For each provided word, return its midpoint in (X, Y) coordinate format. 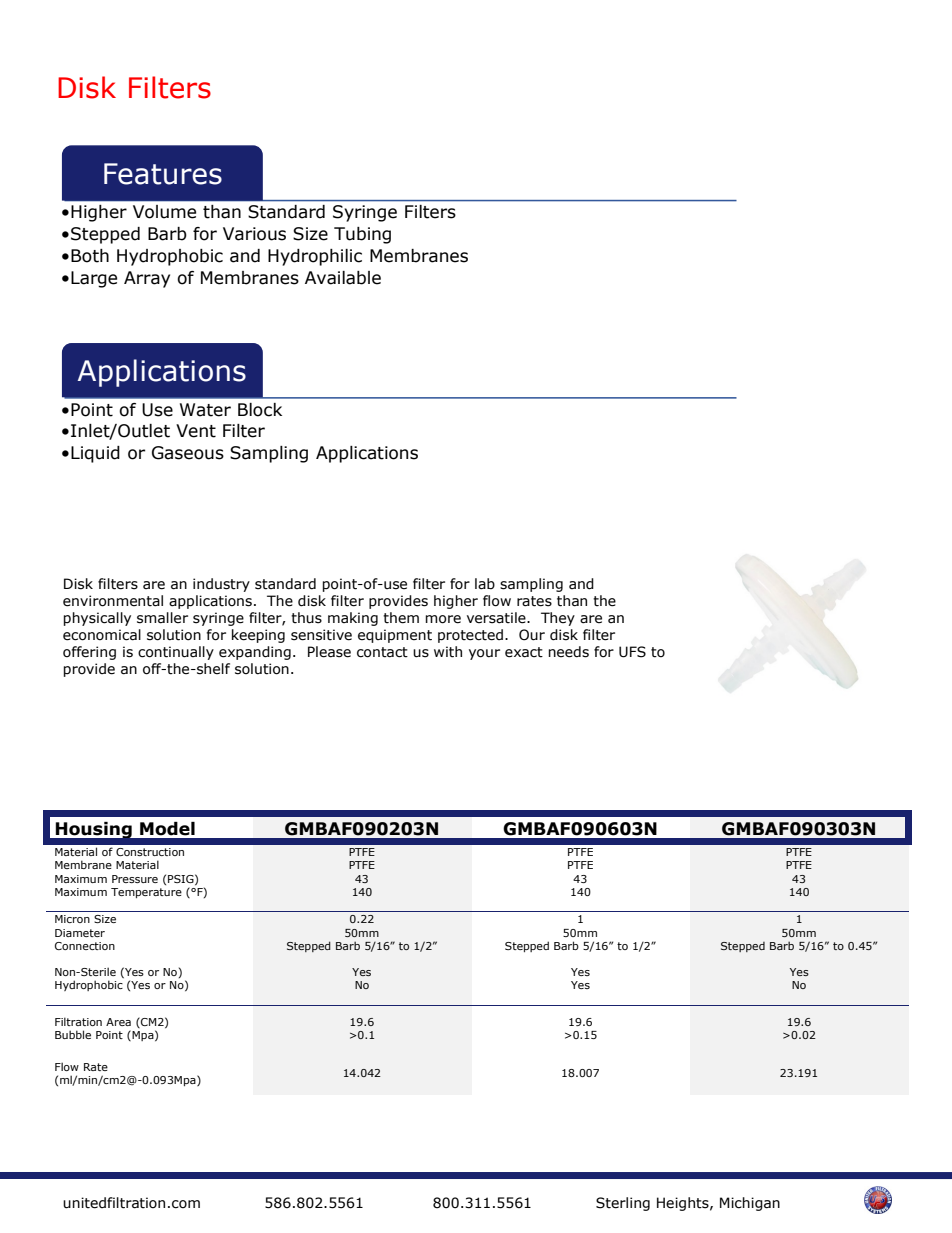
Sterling (623, 1204)
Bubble (73, 1034)
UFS (632, 652)
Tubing (362, 235)
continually (176, 653)
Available (343, 278)
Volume (164, 212)
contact (382, 652)
